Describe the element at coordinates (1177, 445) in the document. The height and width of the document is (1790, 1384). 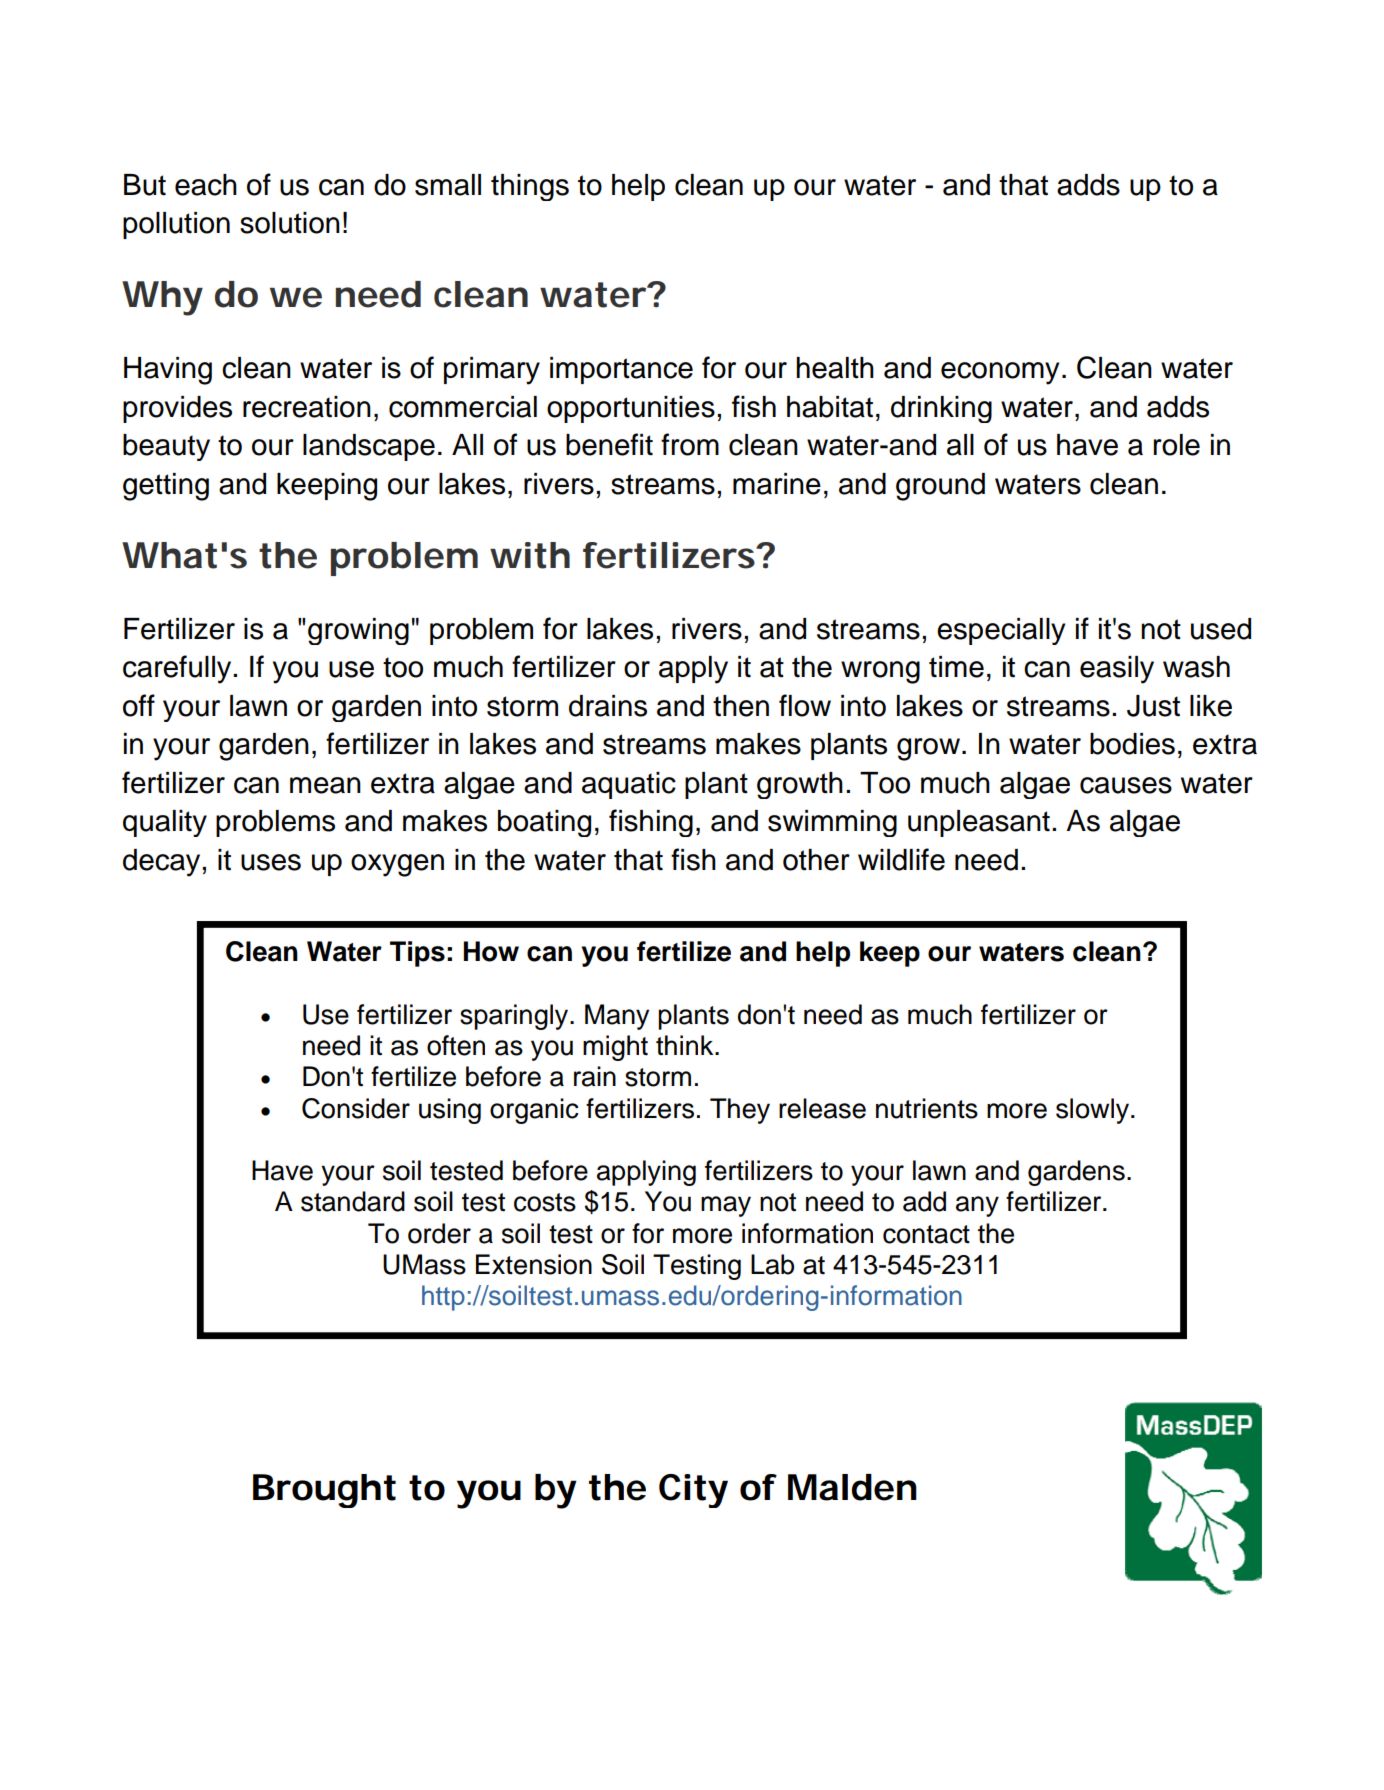
I see `role` at that location.
